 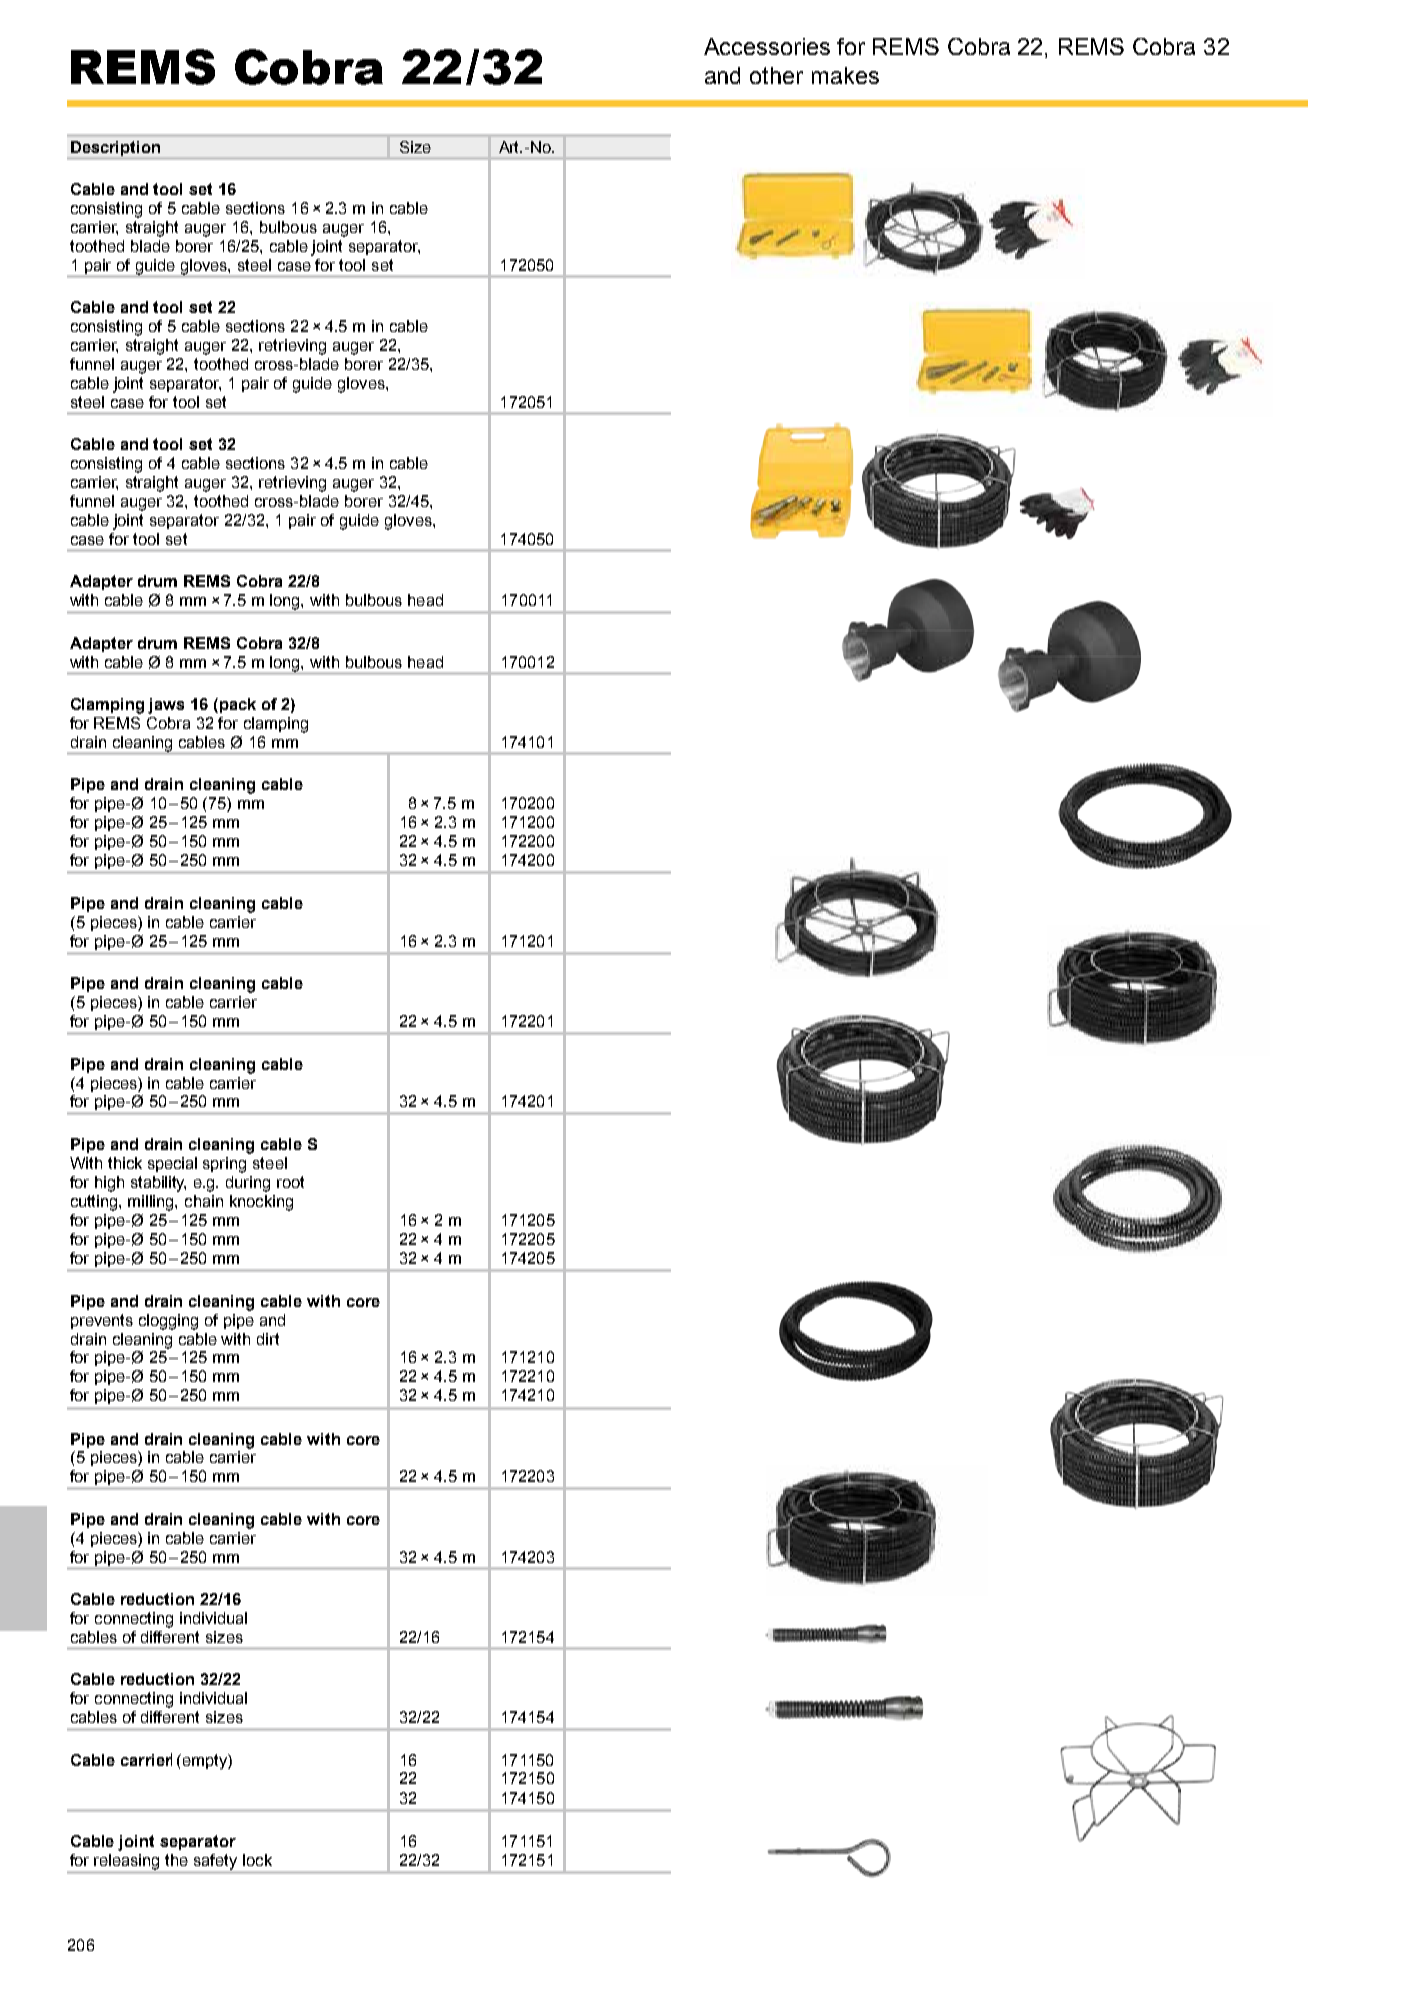 I want to click on pack, so click(x=238, y=705).
